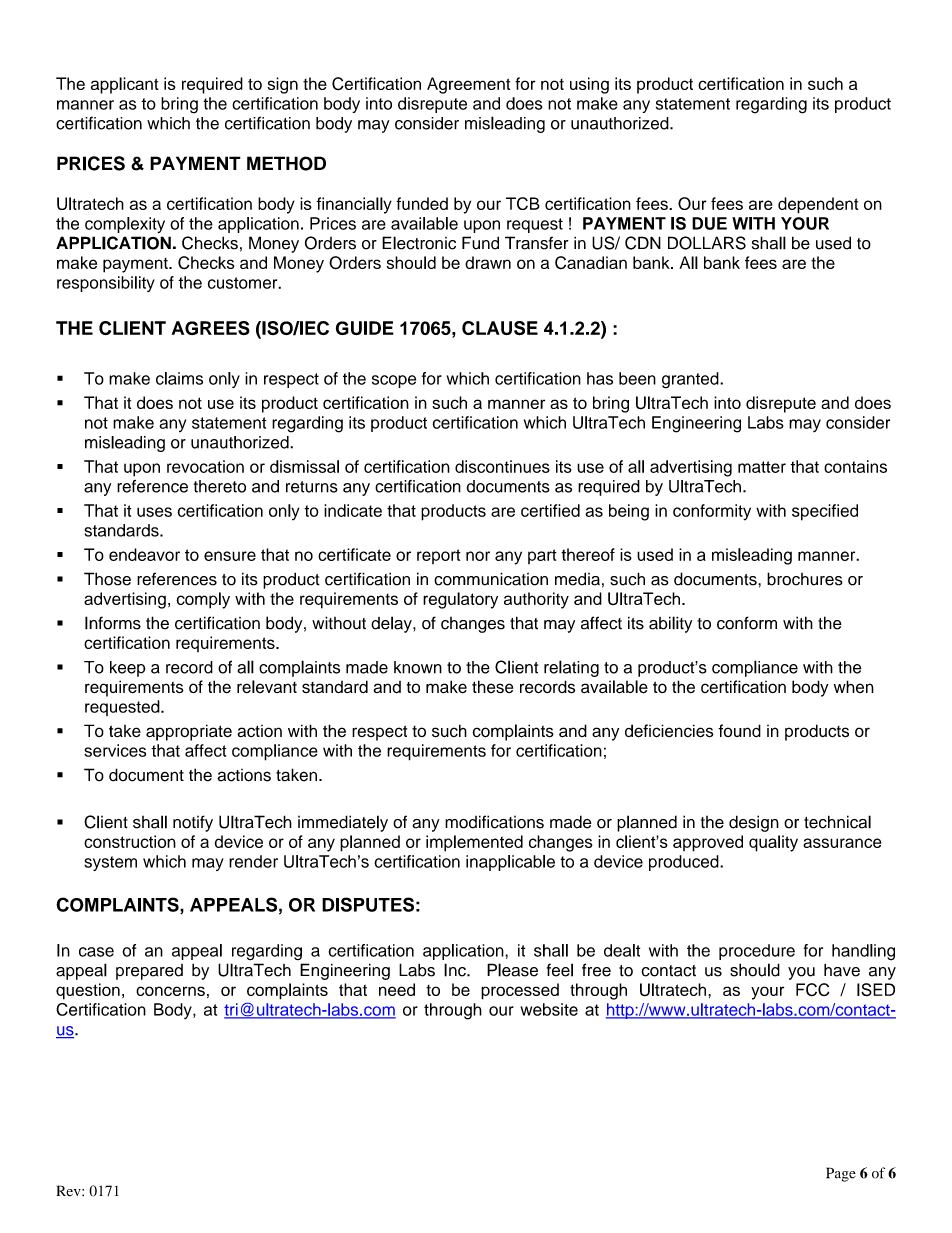 Image resolution: width=952 pixels, height=1233 pixels. Describe the element at coordinates (203, 600) in the screenshot. I see `comply` at that location.
